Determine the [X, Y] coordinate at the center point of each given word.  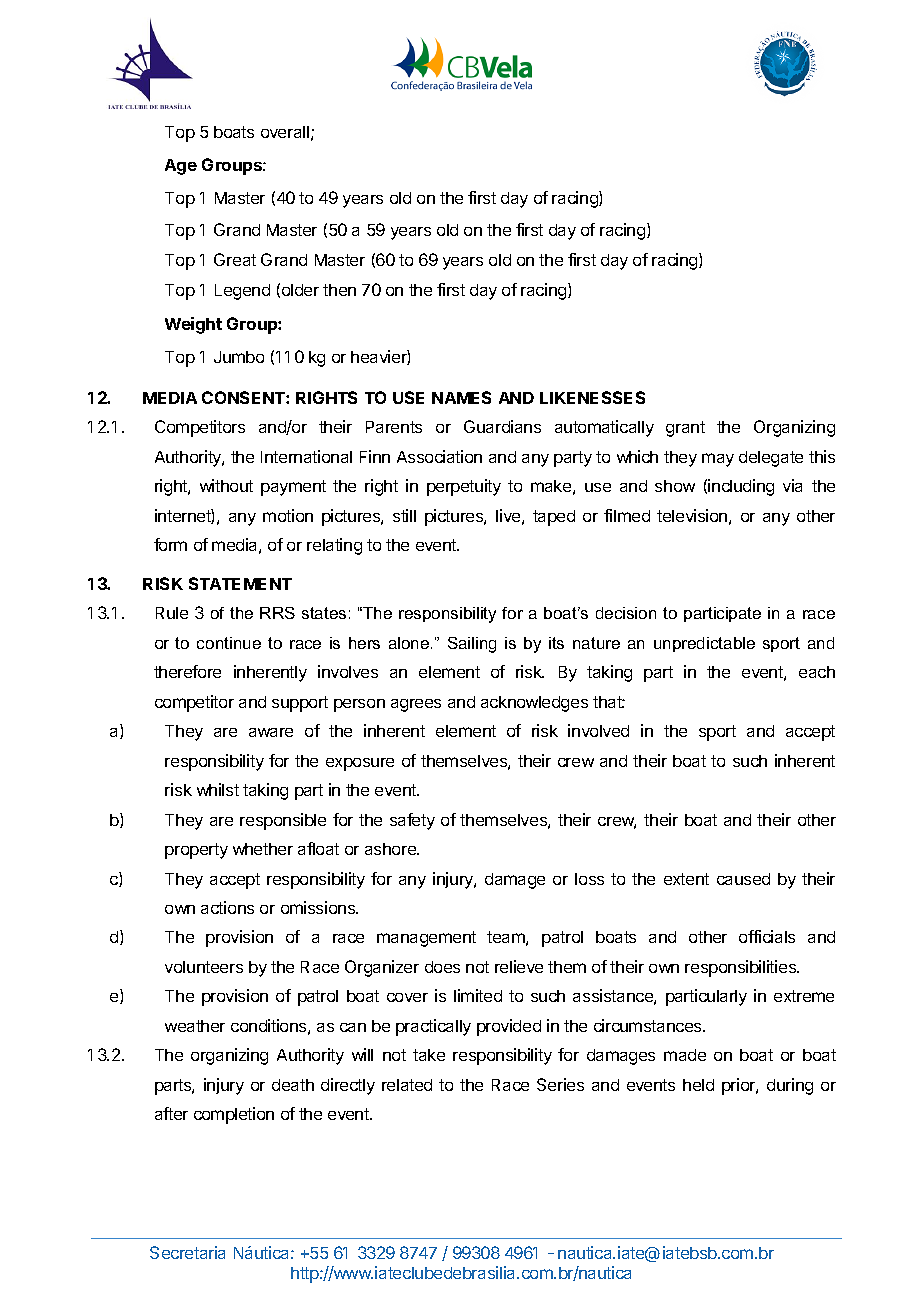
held [698, 1085]
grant [685, 429]
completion [234, 1115]
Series [560, 1084]
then [339, 290]
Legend [242, 292]
